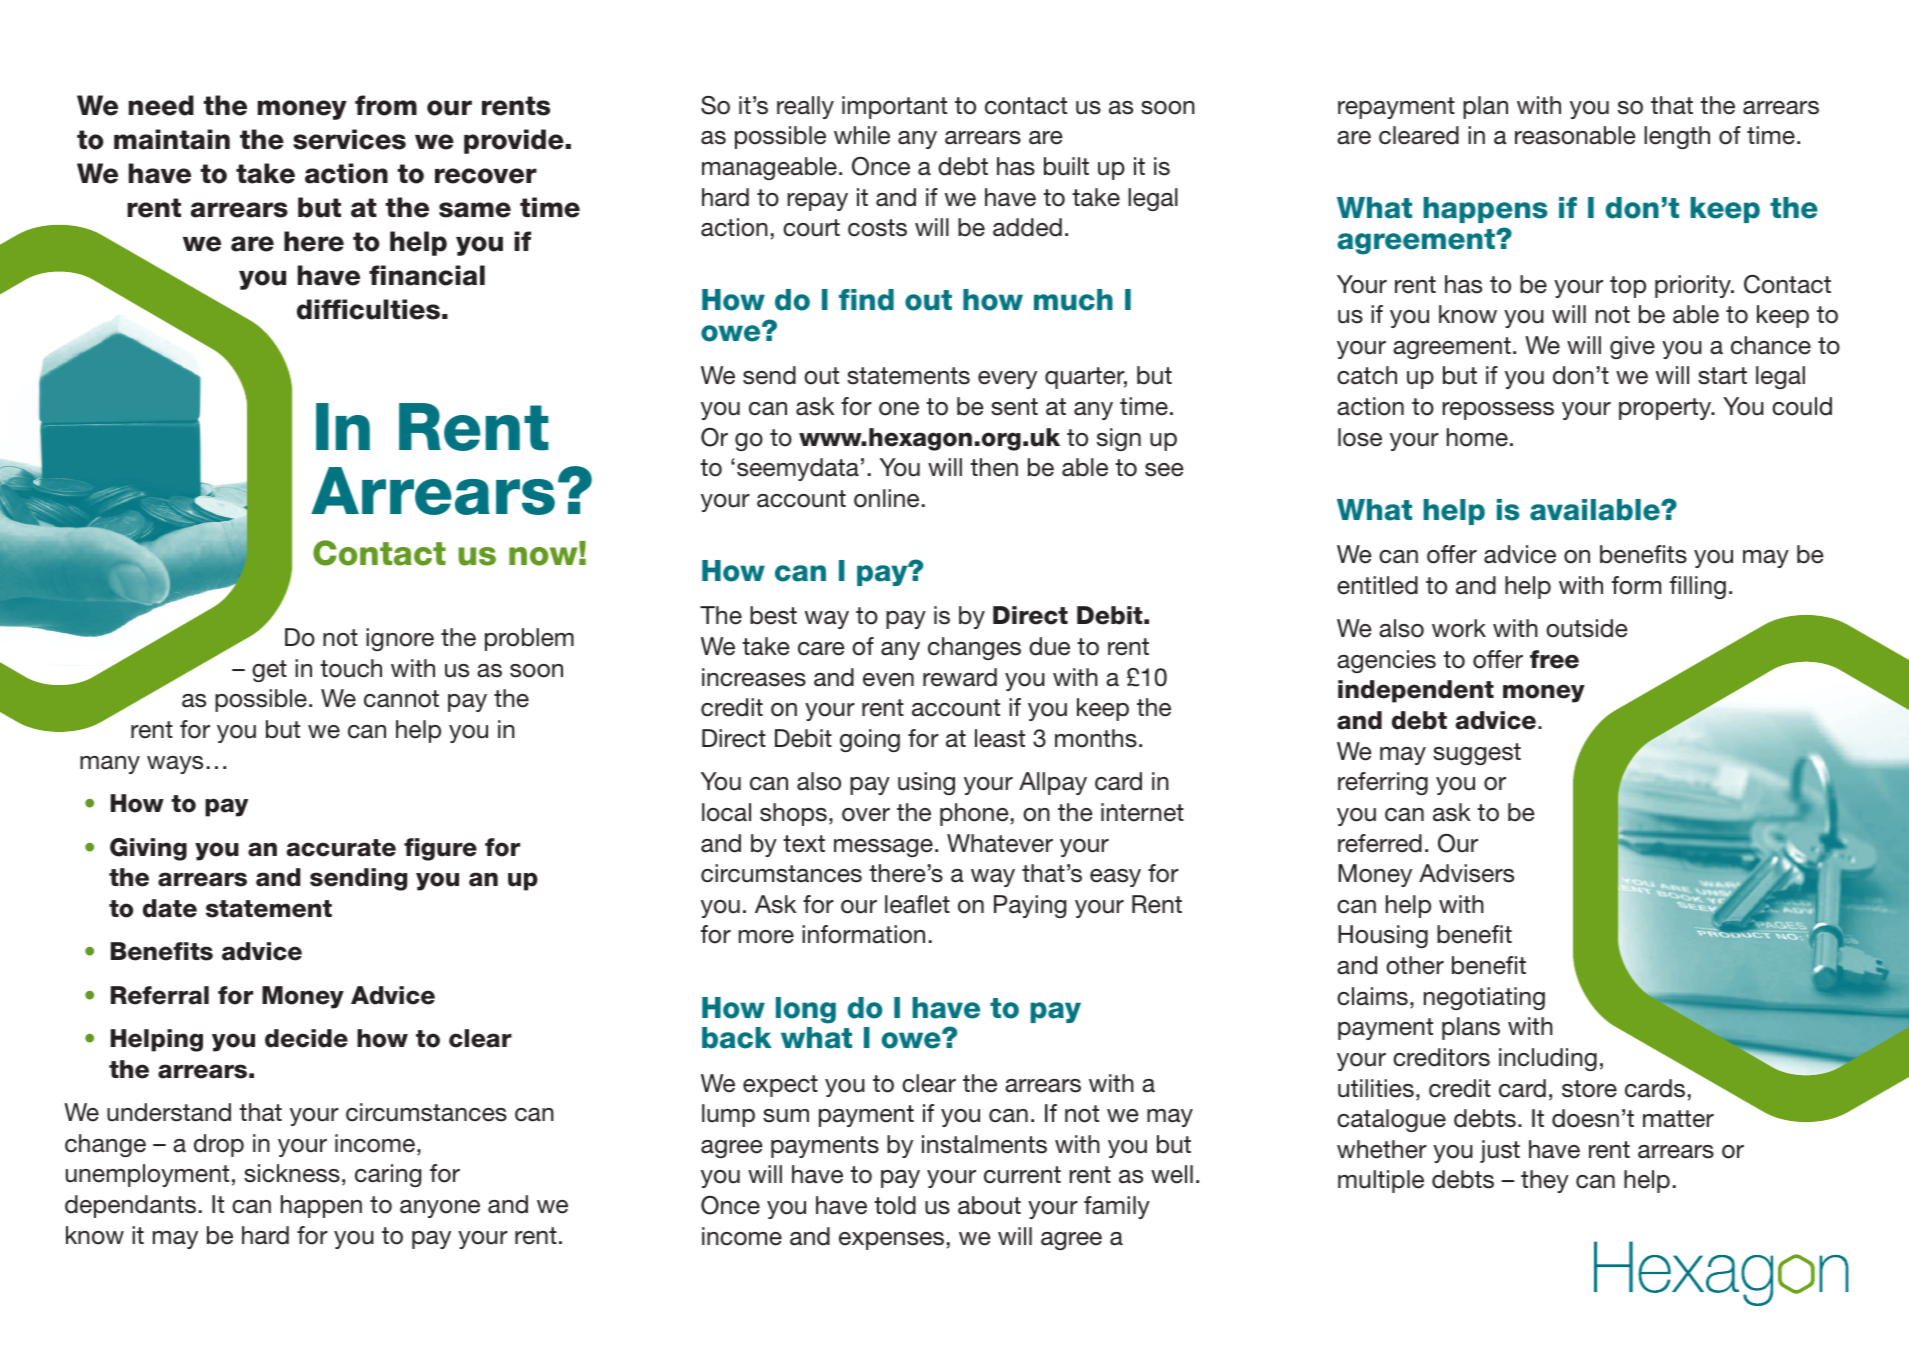 Image resolution: width=1909 pixels, height=1350 pixels. What do you see at coordinates (1477, 437) in the image?
I see `home` at bounding box center [1477, 437].
